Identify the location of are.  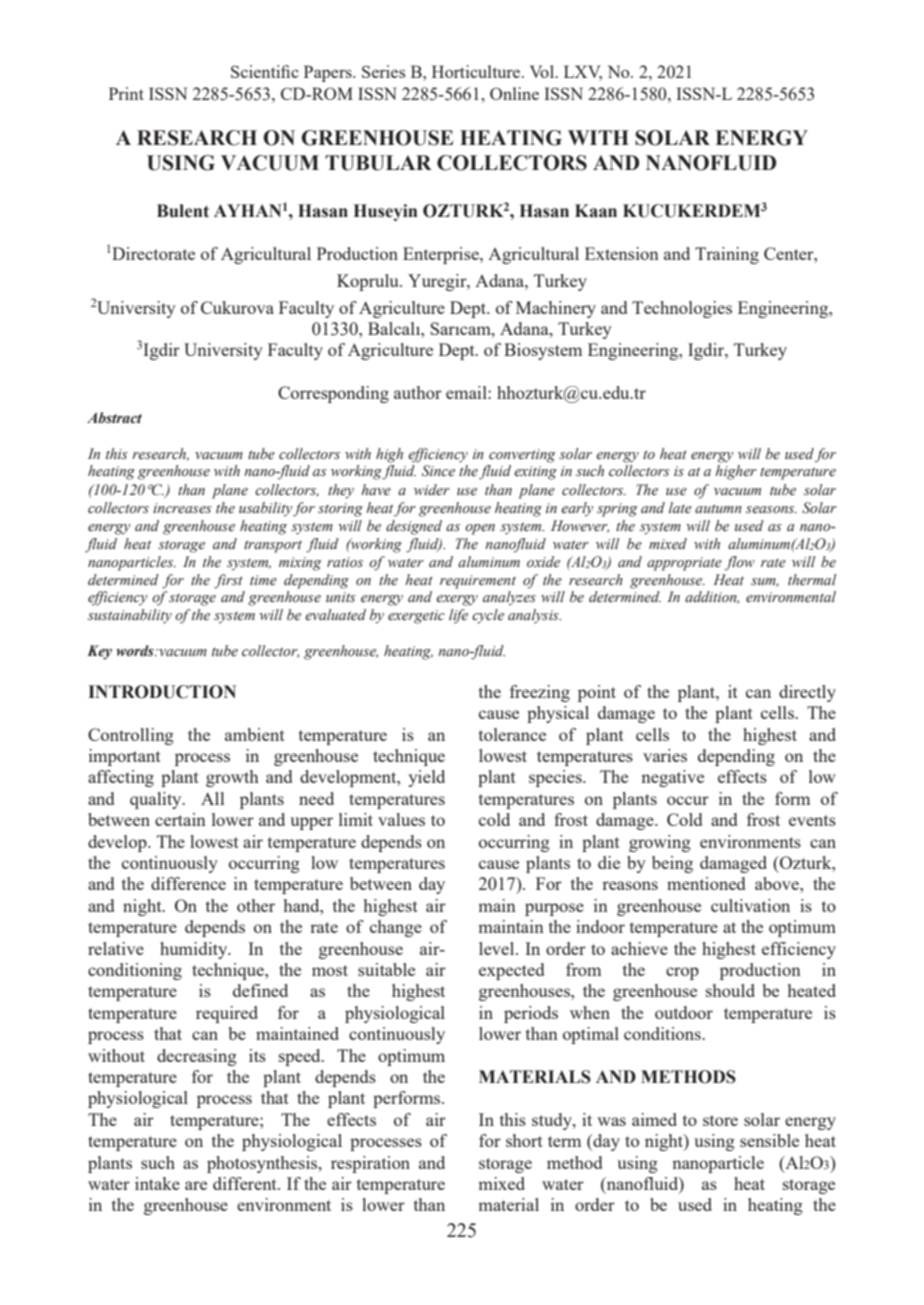
(196, 1185).
